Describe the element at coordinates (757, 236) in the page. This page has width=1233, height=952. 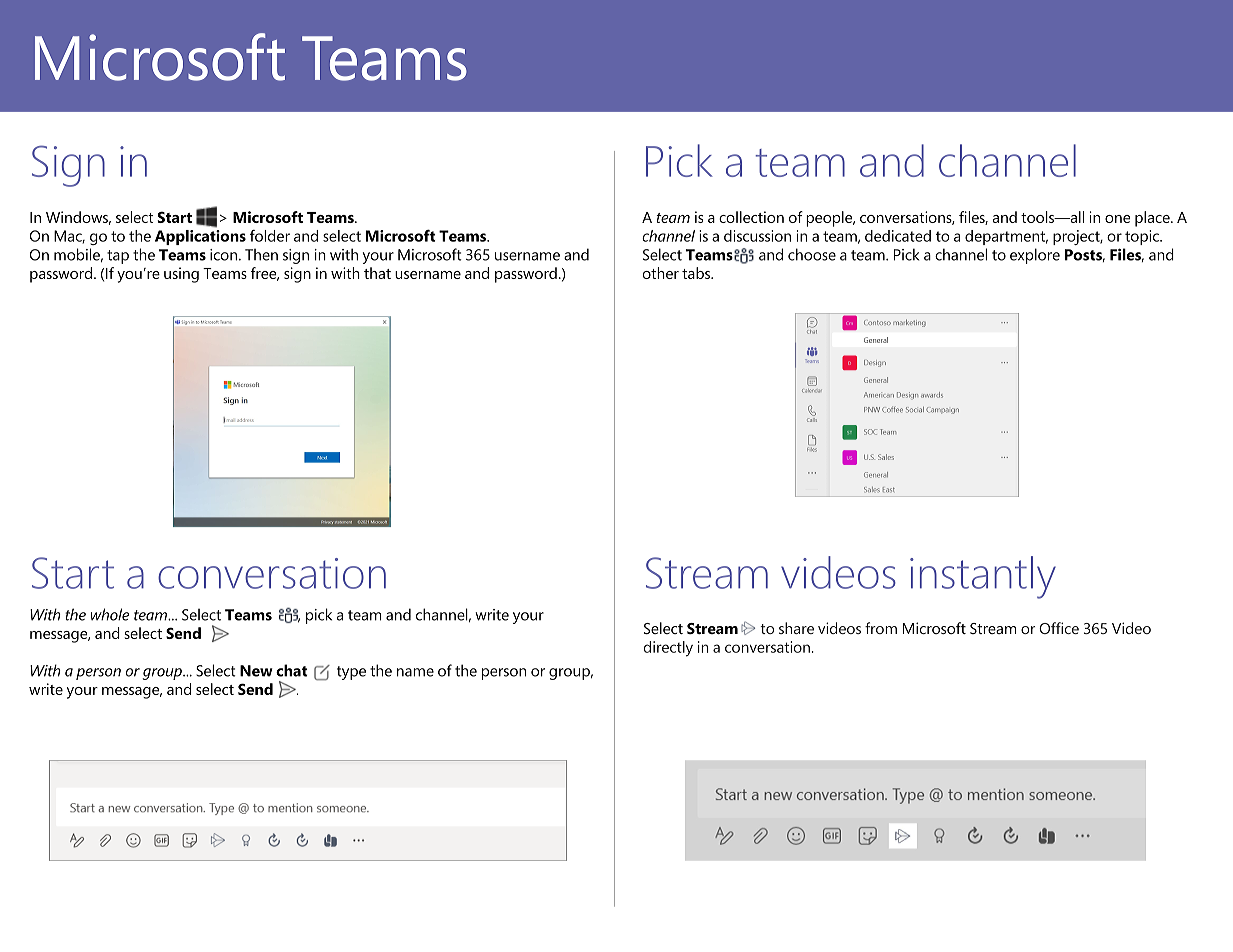
I see `discussion` at that location.
